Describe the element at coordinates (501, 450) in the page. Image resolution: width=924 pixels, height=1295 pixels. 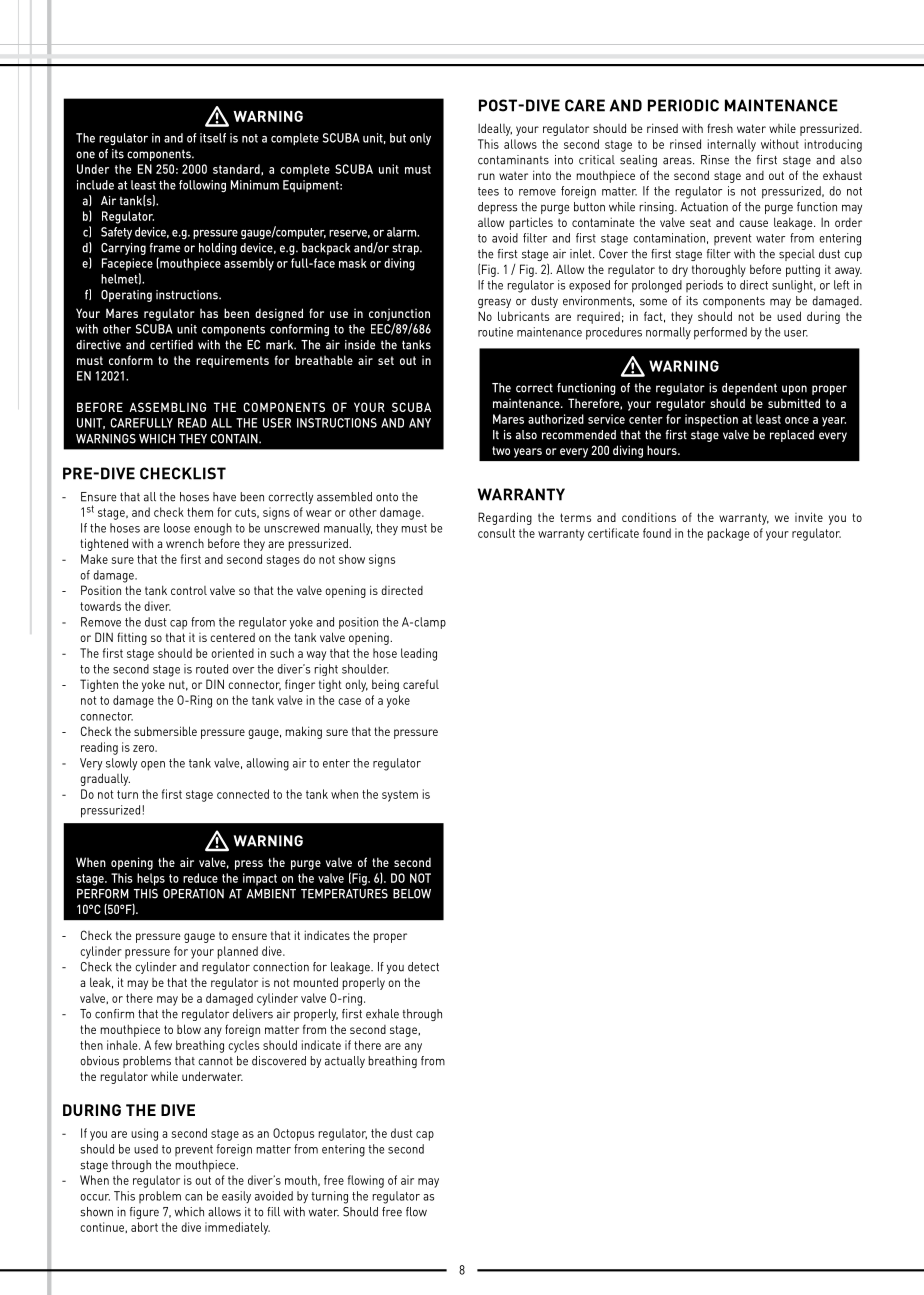
I see `two` at that location.
